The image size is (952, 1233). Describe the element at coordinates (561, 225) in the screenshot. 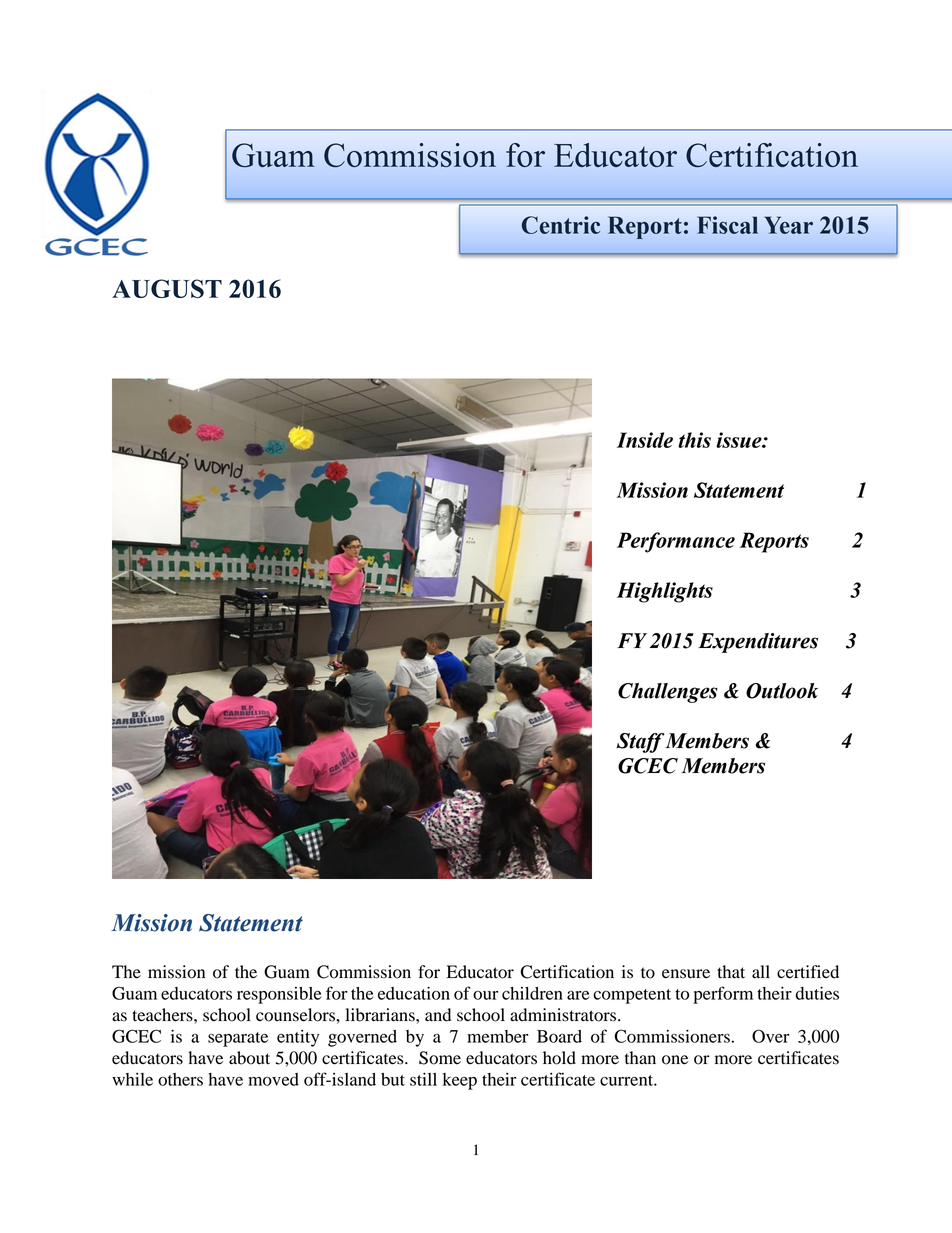

I see `Centric` at that location.
